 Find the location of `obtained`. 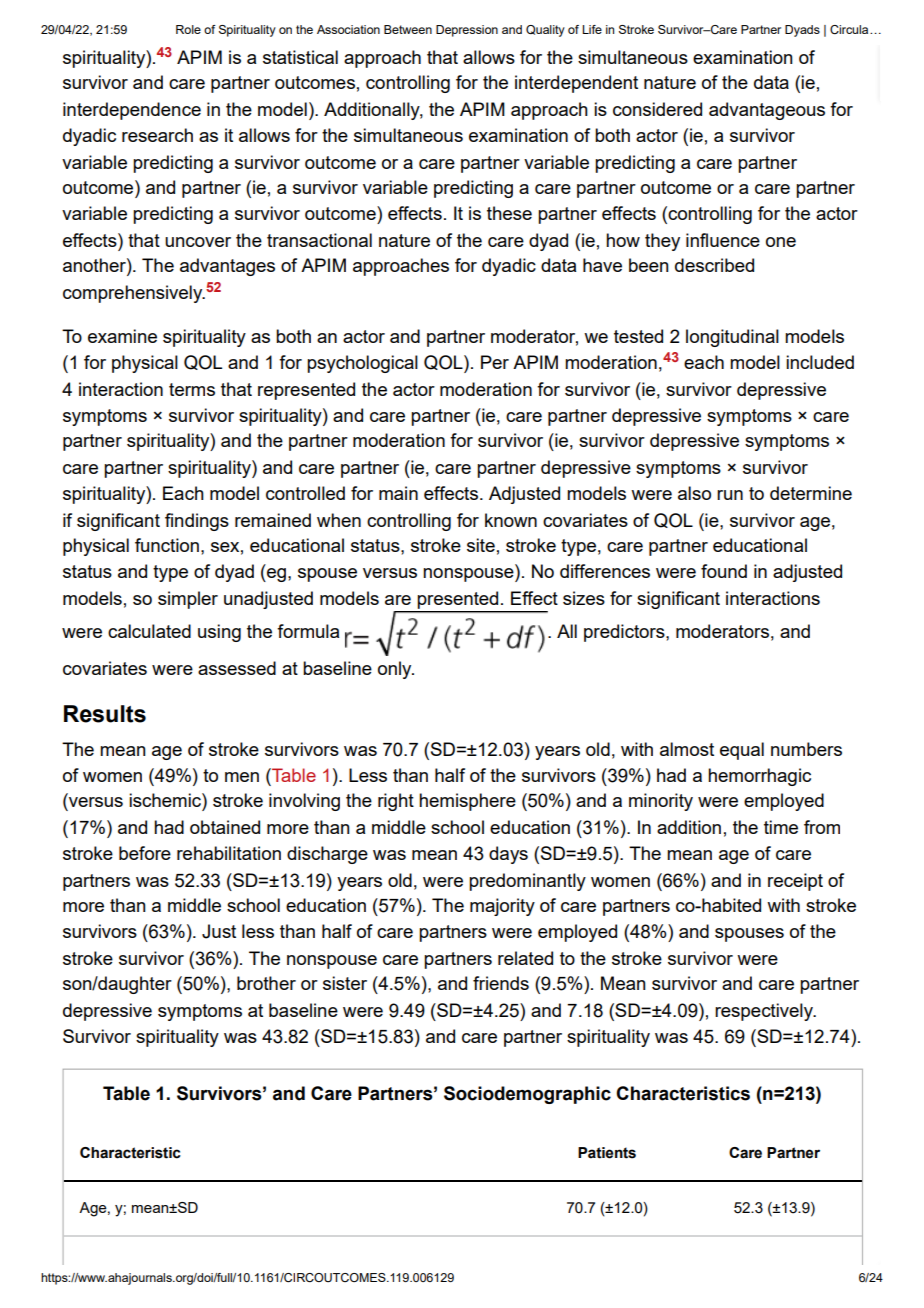

obtained is located at coordinates (225, 827).
